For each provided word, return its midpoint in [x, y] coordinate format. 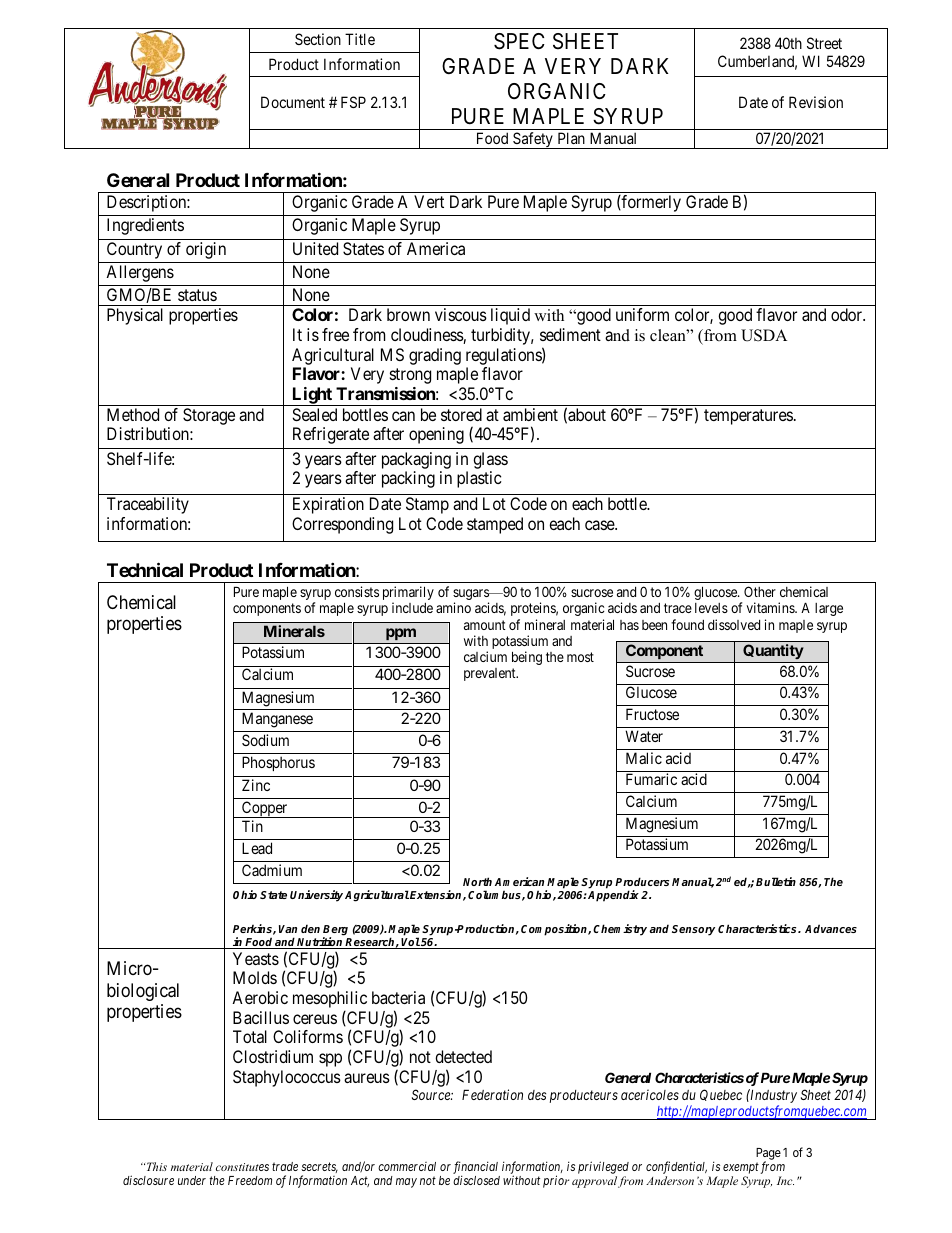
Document [293, 102]
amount [485, 625]
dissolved [734, 624]
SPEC [519, 41]
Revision [816, 102]
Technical [145, 569]
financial [475, 1168]
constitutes [242, 1167]
